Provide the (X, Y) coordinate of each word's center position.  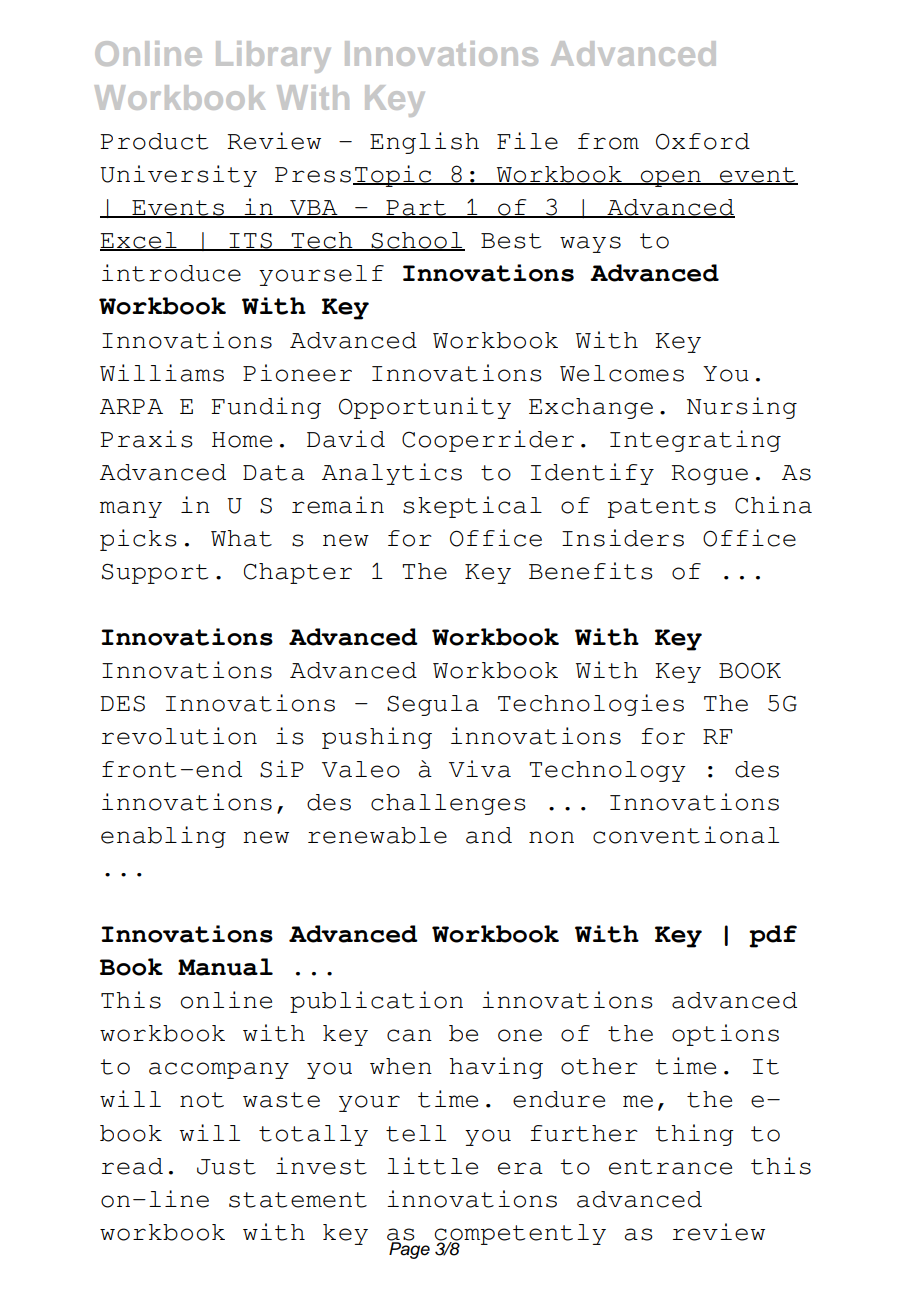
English (424, 143)
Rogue (709, 475)
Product (154, 141)
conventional (686, 835)
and (489, 835)
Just (226, 1167)
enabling (163, 837)
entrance (670, 1167)
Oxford (703, 141)
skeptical (472, 507)
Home (242, 440)
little (432, 1166)
